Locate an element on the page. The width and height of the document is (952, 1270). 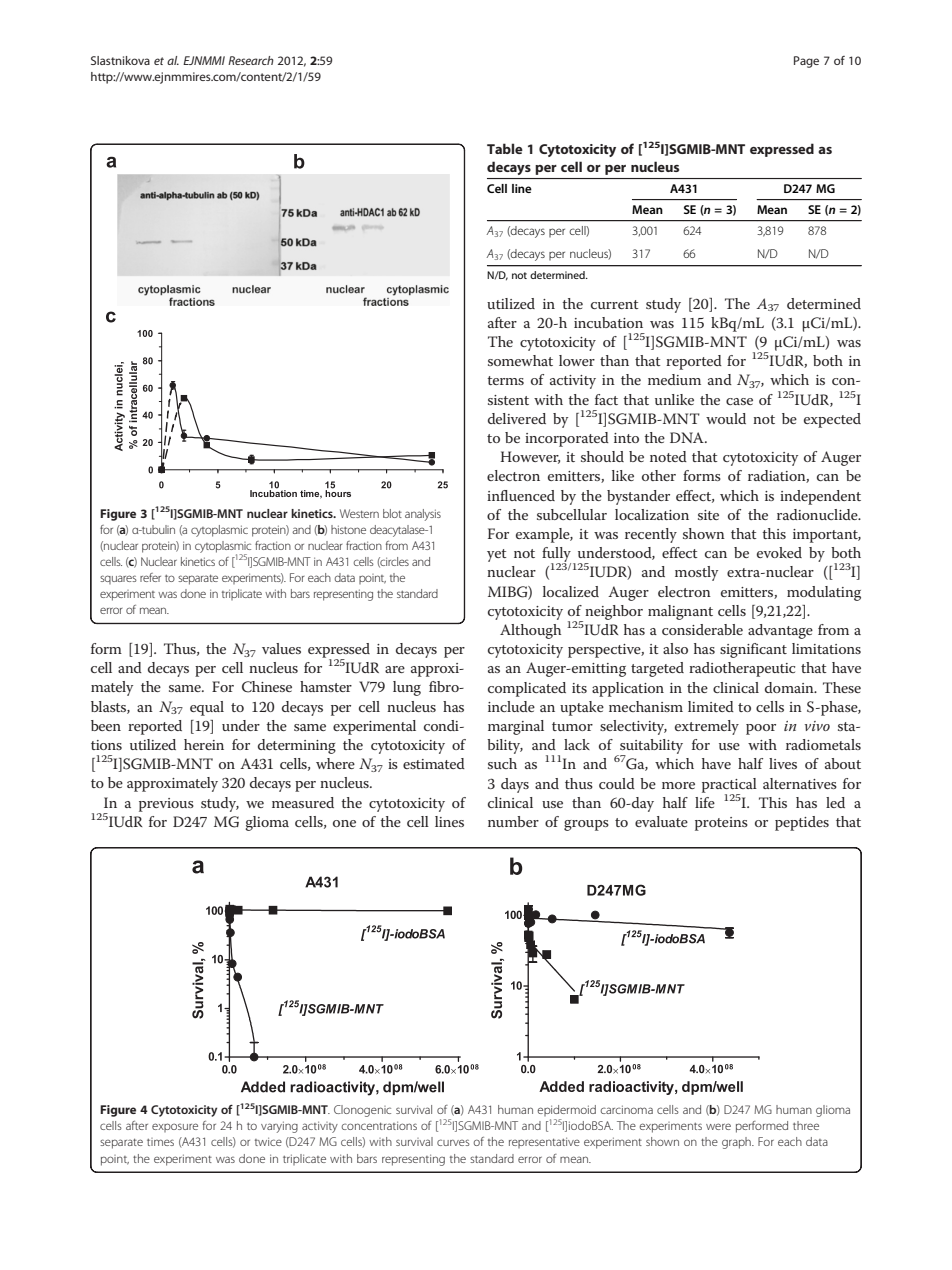
Table is located at coordinates (505, 148).
